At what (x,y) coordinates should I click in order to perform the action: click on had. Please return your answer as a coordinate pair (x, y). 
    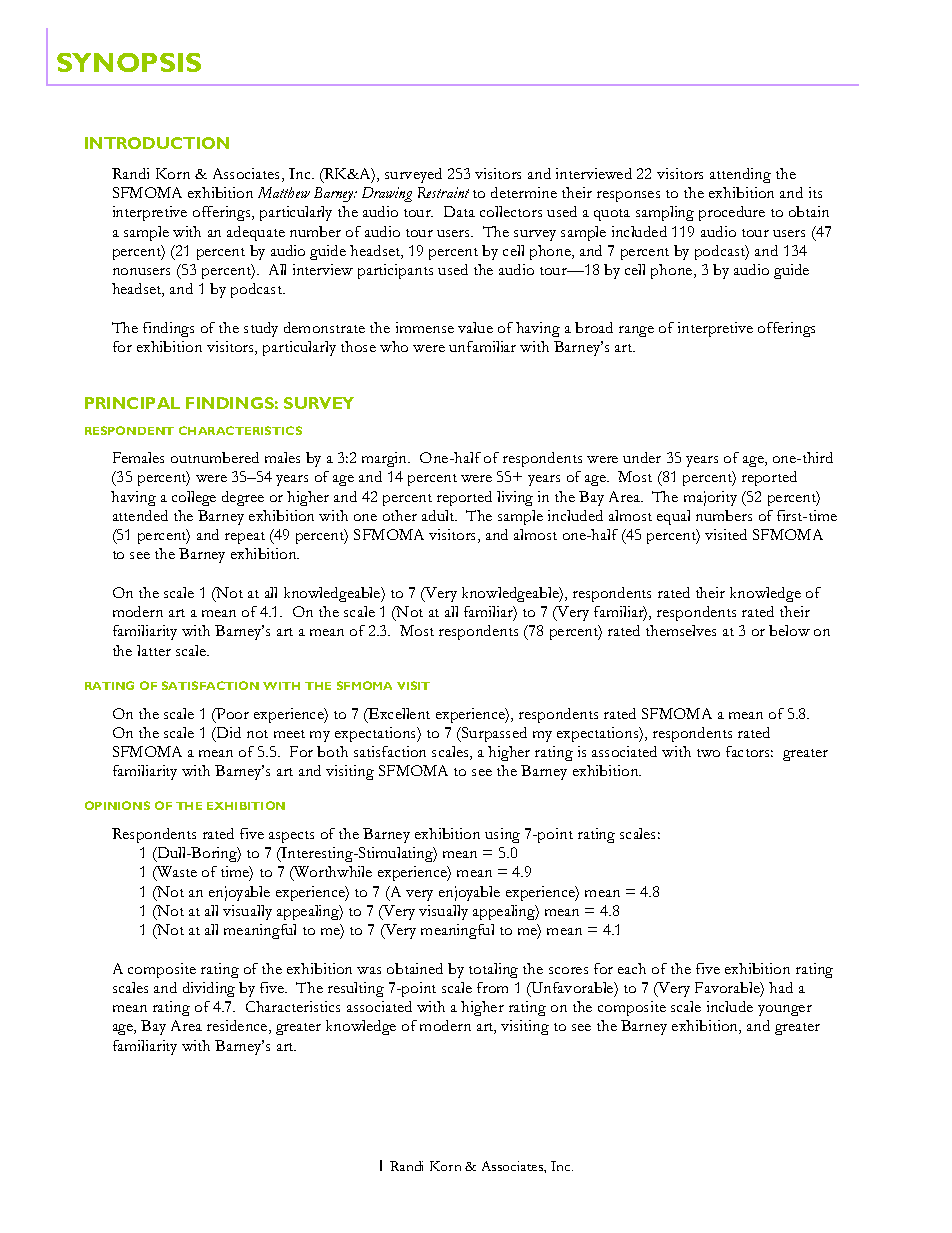
    Looking at the image, I should click on (781, 987).
